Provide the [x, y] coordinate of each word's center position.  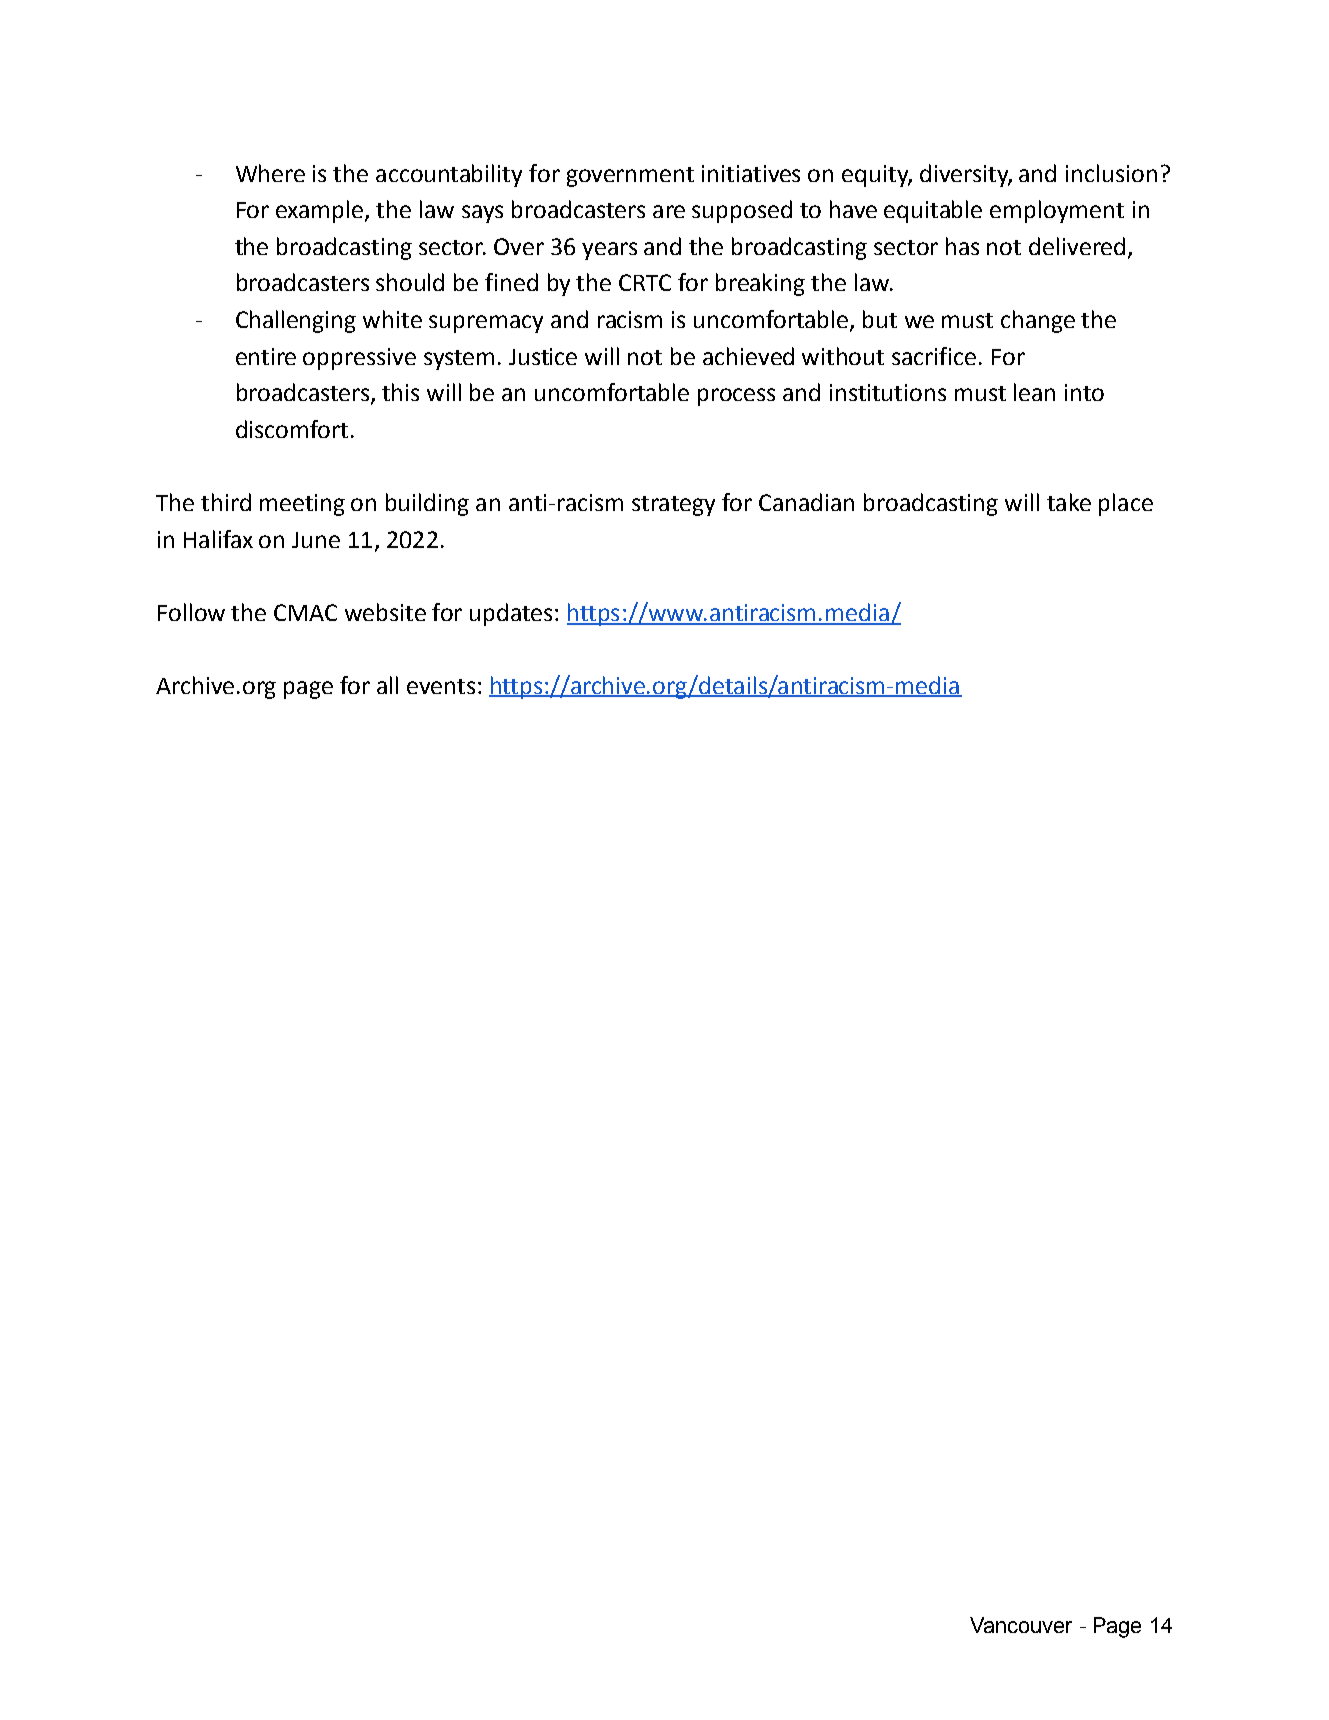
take [1069, 502]
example [319, 211]
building [427, 504]
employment [1057, 211]
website [385, 612]
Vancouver [1021, 1625]
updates [511, 614]
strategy [673, 506]
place [1126, 504]
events [441, 686]
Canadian [806, 502]
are [669, 211]
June [316, 540]
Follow [191, 612]
